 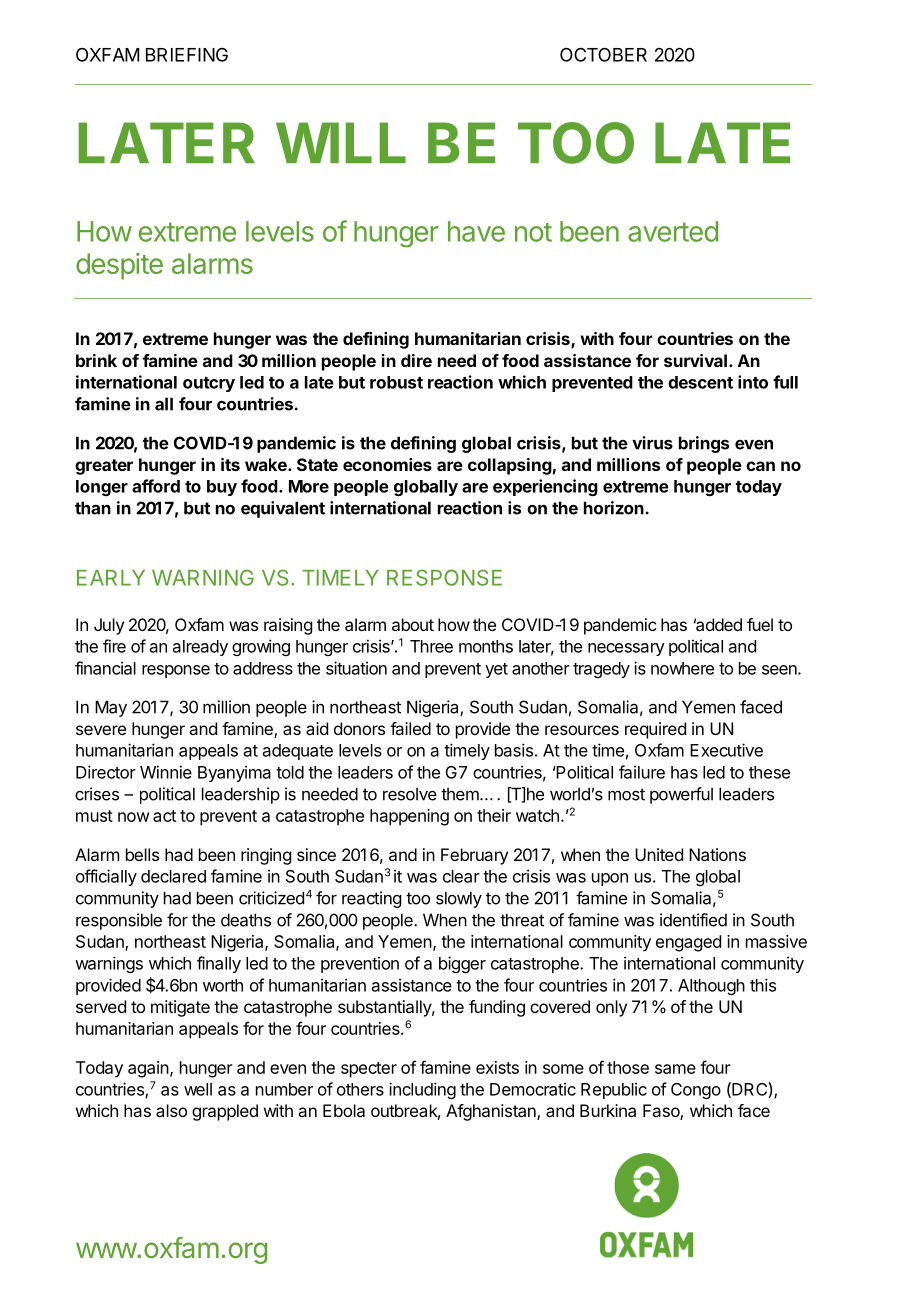 I want to click on about, so click(x=413, y=624).
